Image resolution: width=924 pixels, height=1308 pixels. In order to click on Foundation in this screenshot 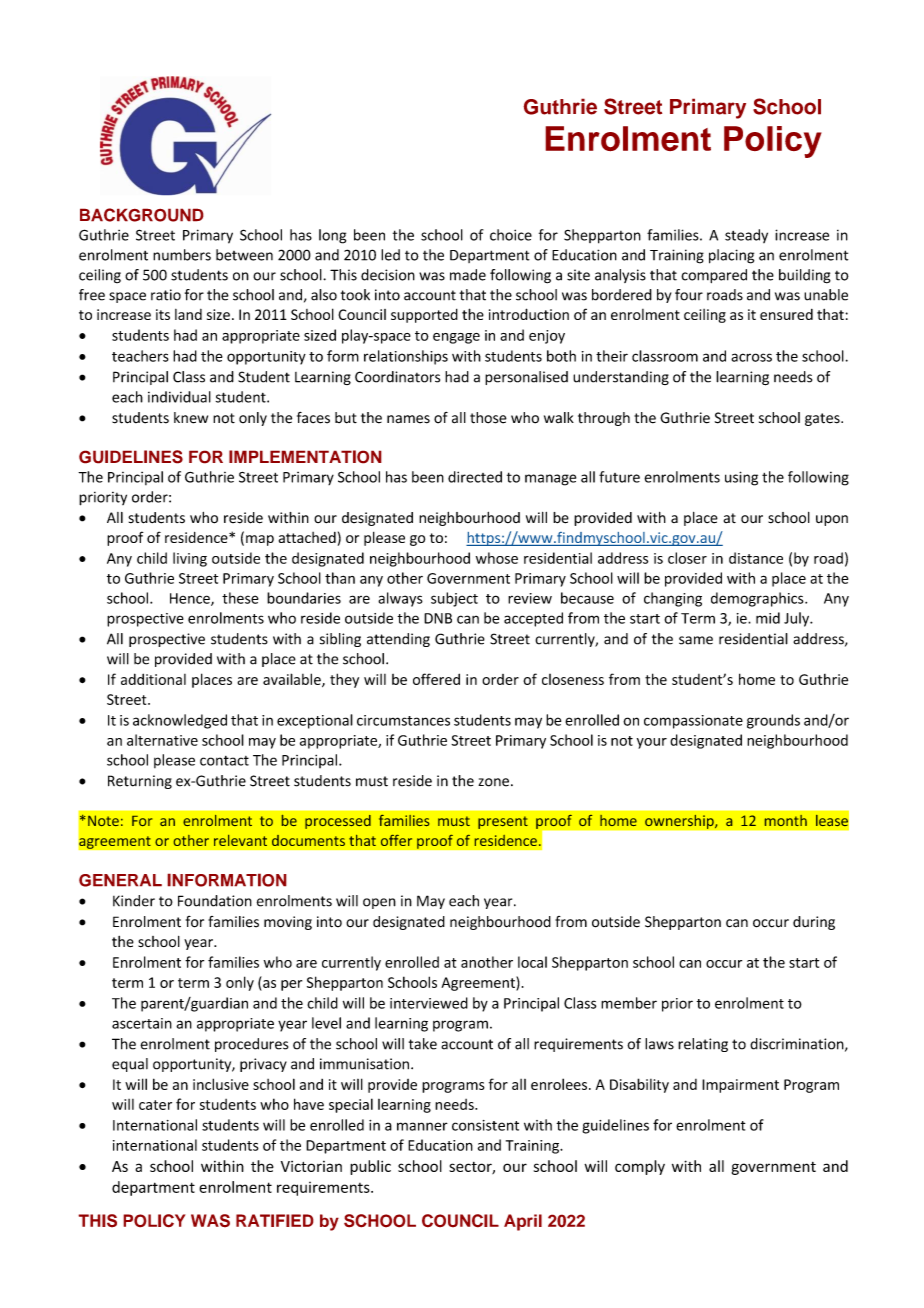, I will do `click(215, 901)`.
